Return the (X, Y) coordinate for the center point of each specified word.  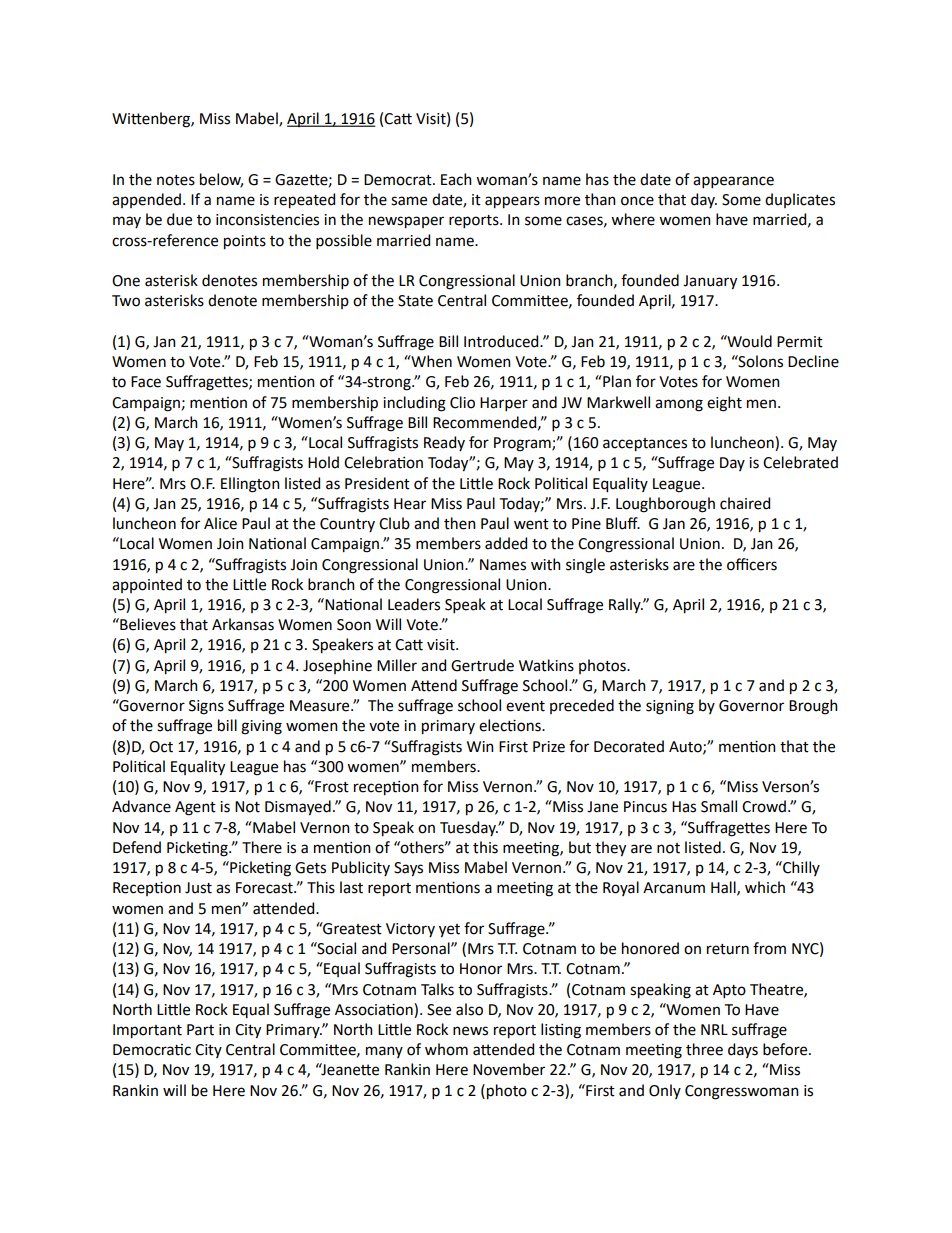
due (179, 219)
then (460, 523)
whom (446, 1049)
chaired (745, 503)
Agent (195, 808)
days (743, 1050)
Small (719, 806)
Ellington (250, 485)
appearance (733, 182)
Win (480, 746)
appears (512, 202)
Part (200, 1030)
